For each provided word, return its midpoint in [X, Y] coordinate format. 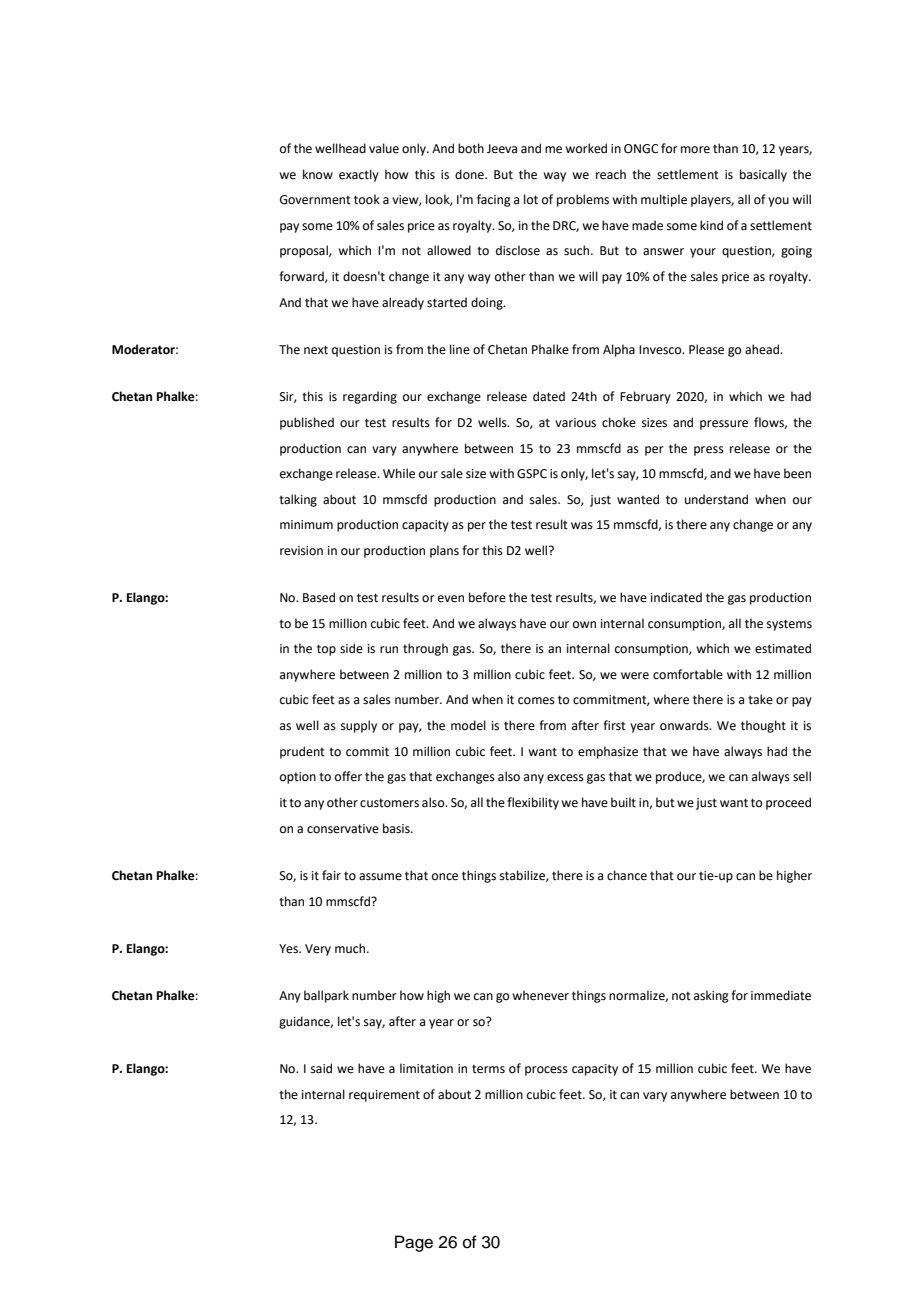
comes [536, 701]
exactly [359, 175]
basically [763, 175]
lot [531, 199]
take [760, 699]
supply [359, 726]
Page [414, 1243]
